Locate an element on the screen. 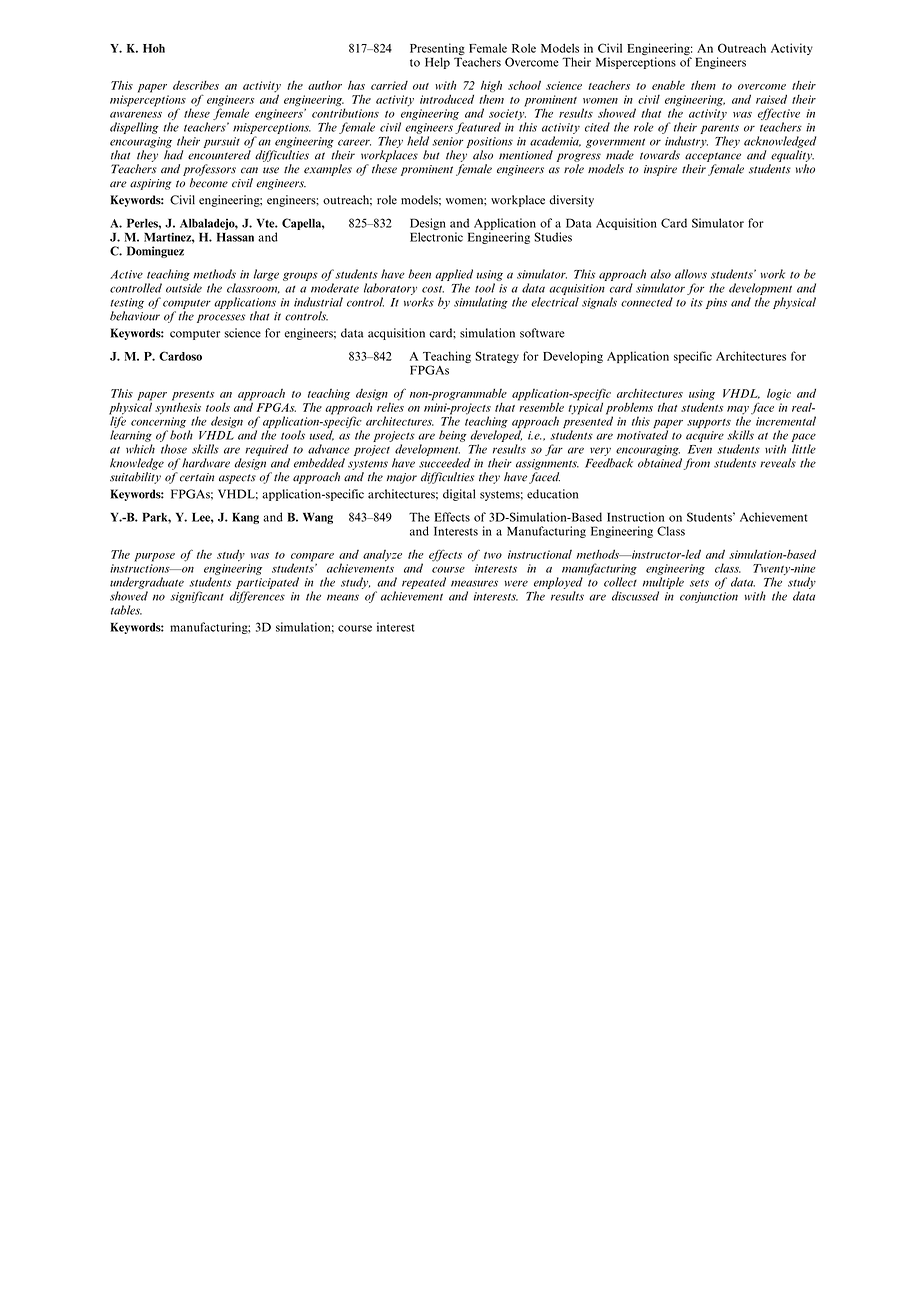 The width and height of the screenshot is (924, 1308). conjunction is located at coordinates (709, 597).
